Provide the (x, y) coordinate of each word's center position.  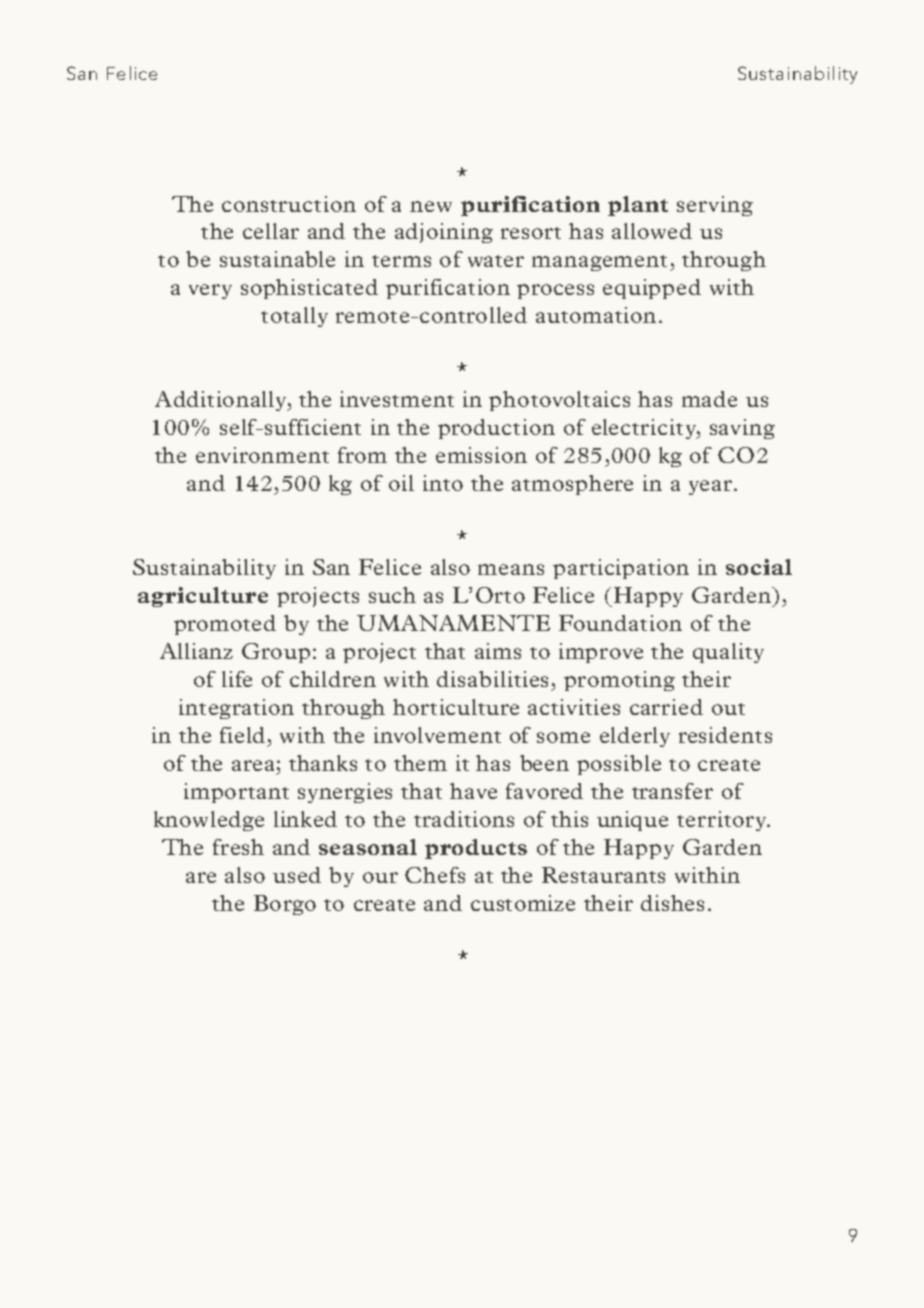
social (759, 567)
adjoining (444, 233)
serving (715, 206)
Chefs (435, 875)
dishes (672, 903)
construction (289, 204)
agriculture (203, 597)
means (511, 569)
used (297, 875)
